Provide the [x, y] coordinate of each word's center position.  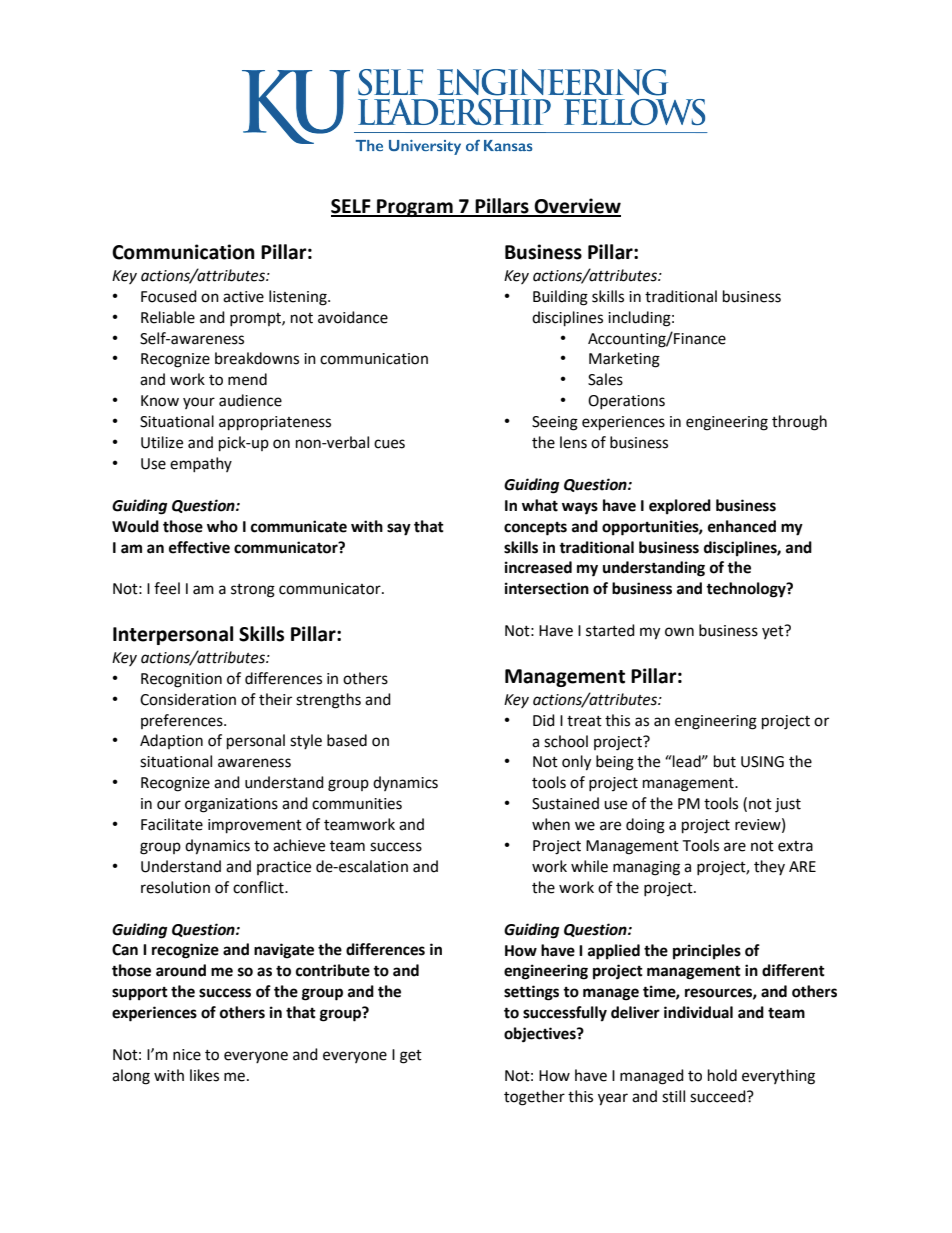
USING [762, 762]
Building [560, 298]
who [222, 526]
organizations [231, 805]
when [551, 824]
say [399, 529]
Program [415, 208]
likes [204, 1075]
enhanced [742, 526]
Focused [169, 296]
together [534, 1098]
